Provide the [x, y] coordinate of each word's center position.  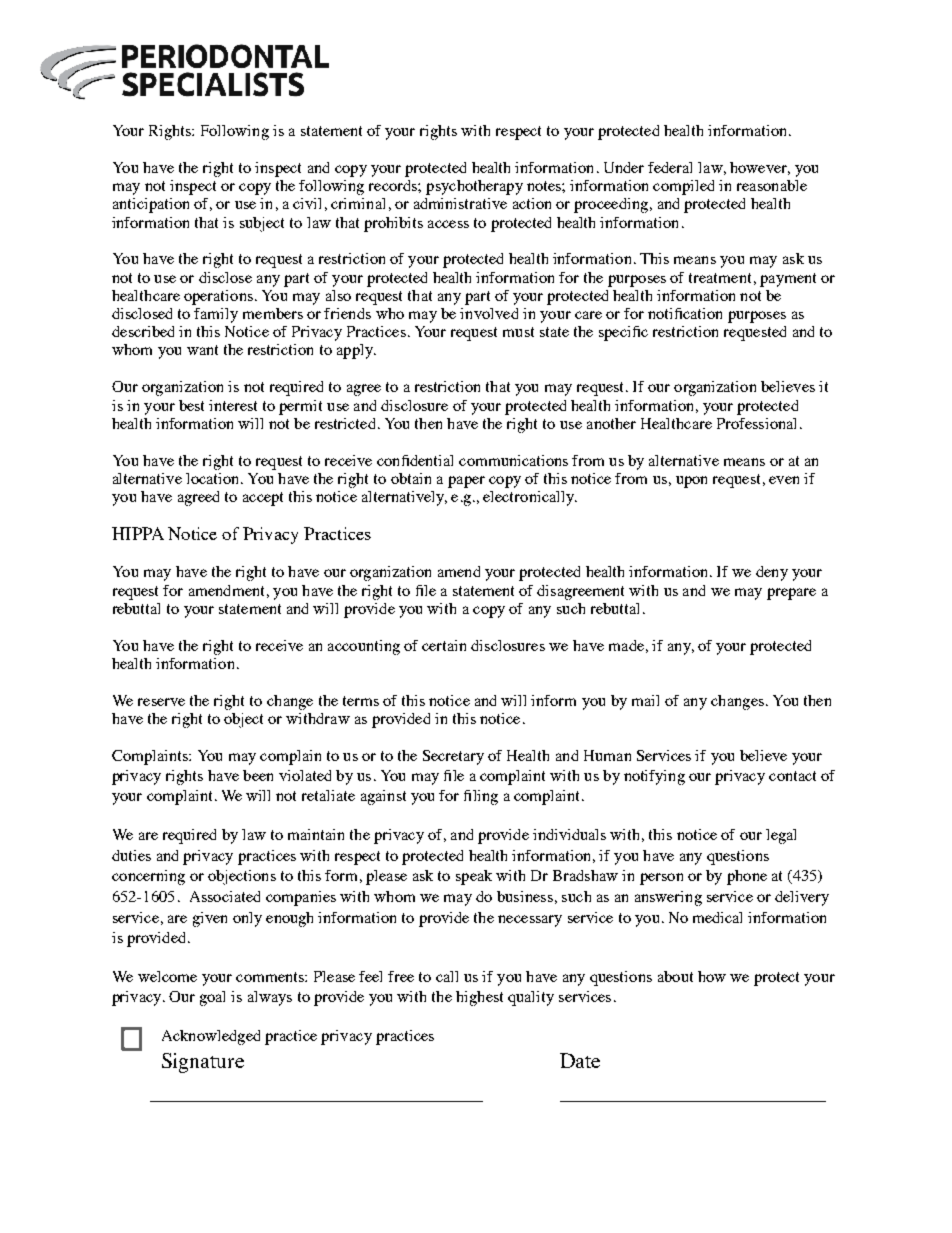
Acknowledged [211, 1037]
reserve [161, 702]
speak [474, 877]
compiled [683, 187]
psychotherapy [474, 187]
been [258, 775]
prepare [791, 594]
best [191, 405]
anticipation [151, 205]
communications [513, 460]
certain [444, 645]
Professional [756, 423]
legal [781, 836]
